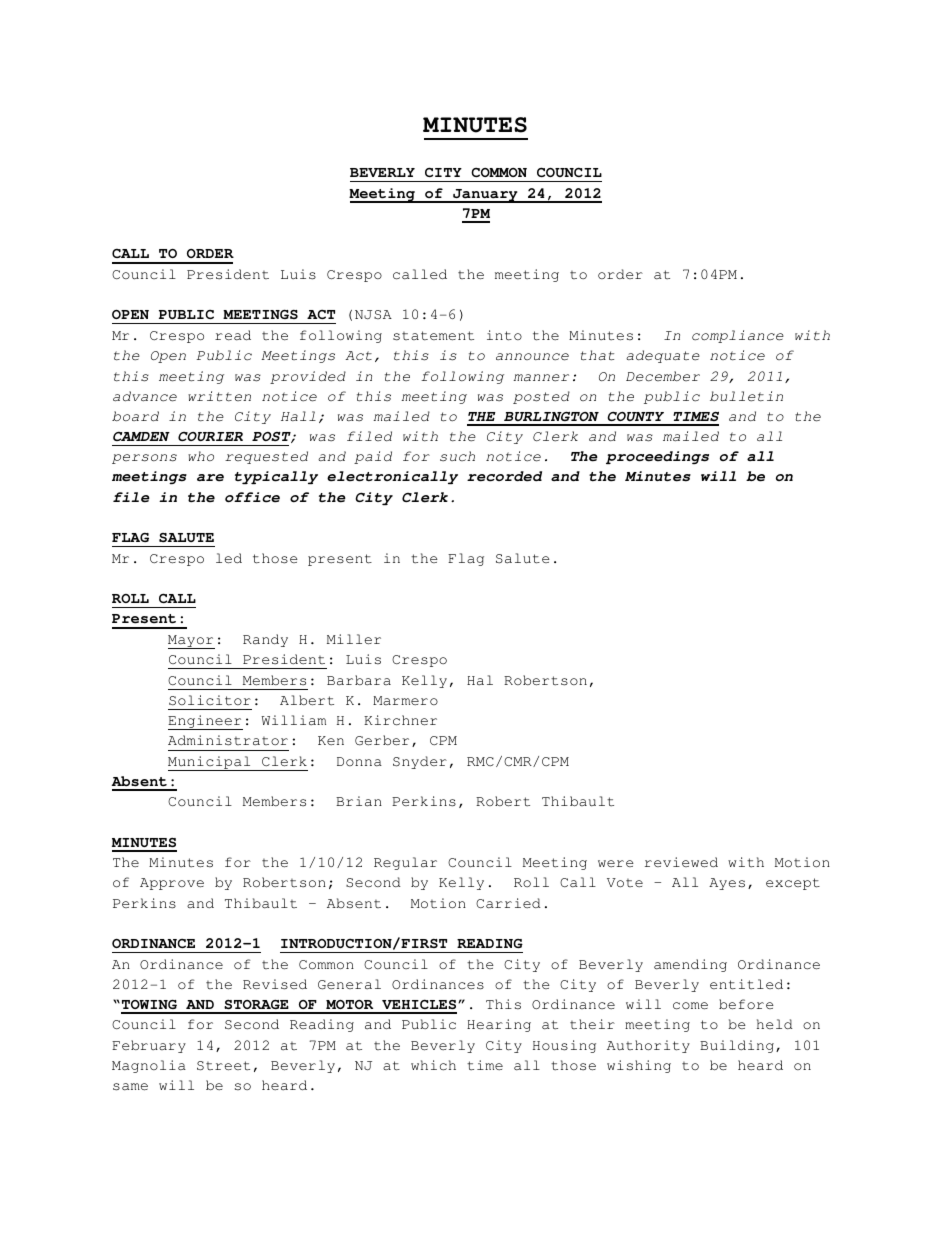 This page has width=952, height=1233. Describe the element at coordinates (210, 763) in the page. I see `Municipal` at that location.
